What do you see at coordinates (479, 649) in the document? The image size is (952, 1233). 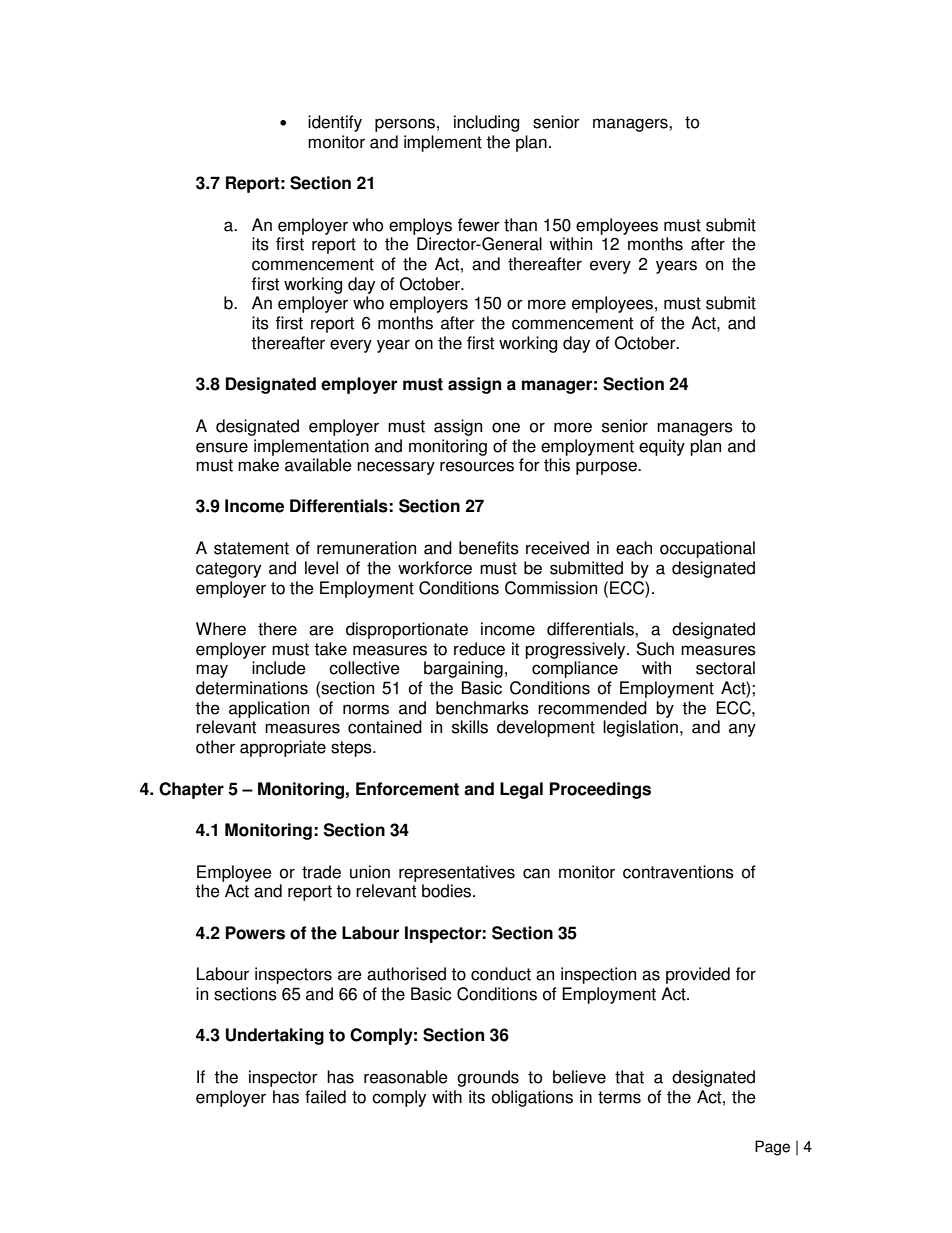 I see `reduce` at bounding box center [479, 649].
